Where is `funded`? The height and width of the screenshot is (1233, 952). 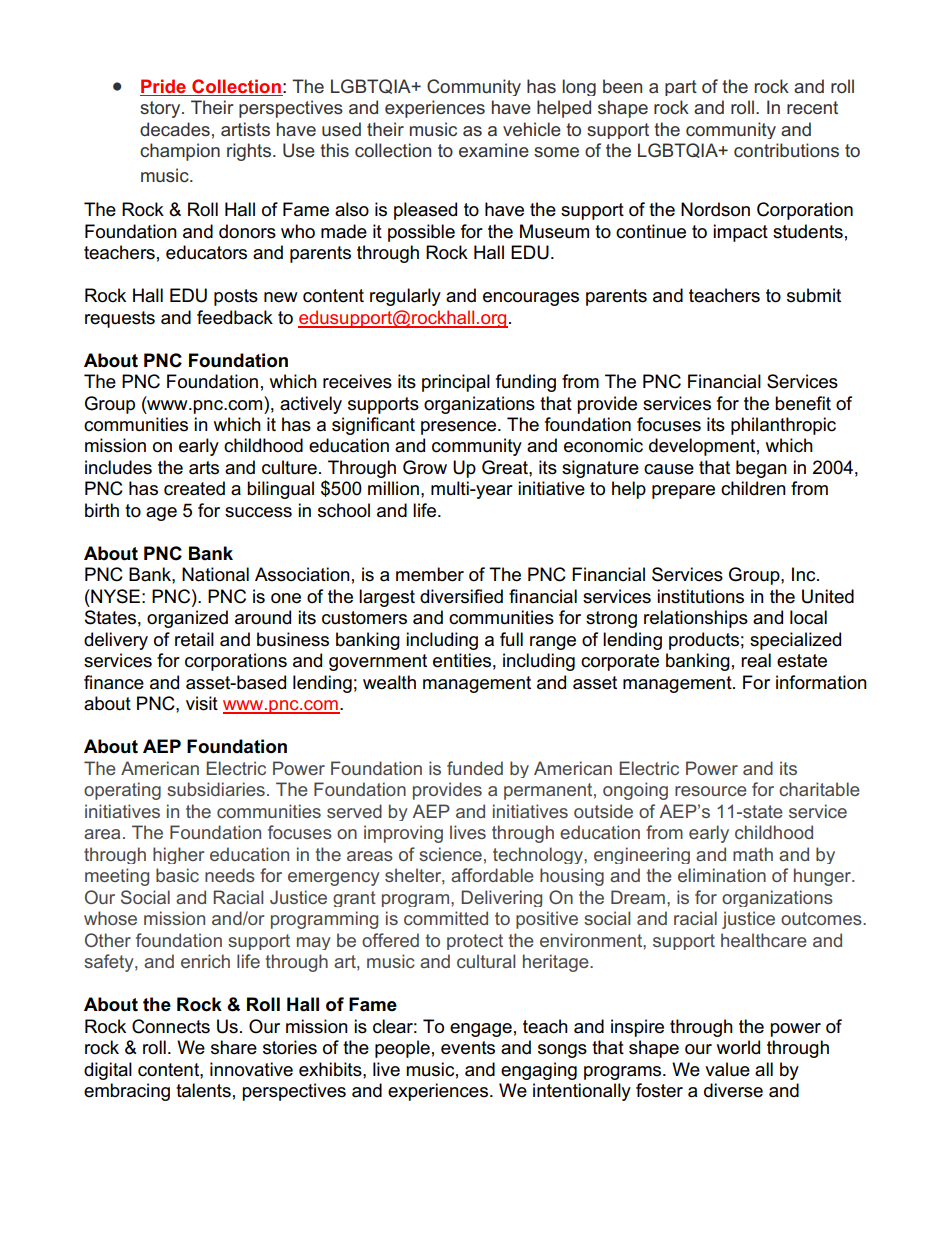
funded is located at coordinates (475, 768).
